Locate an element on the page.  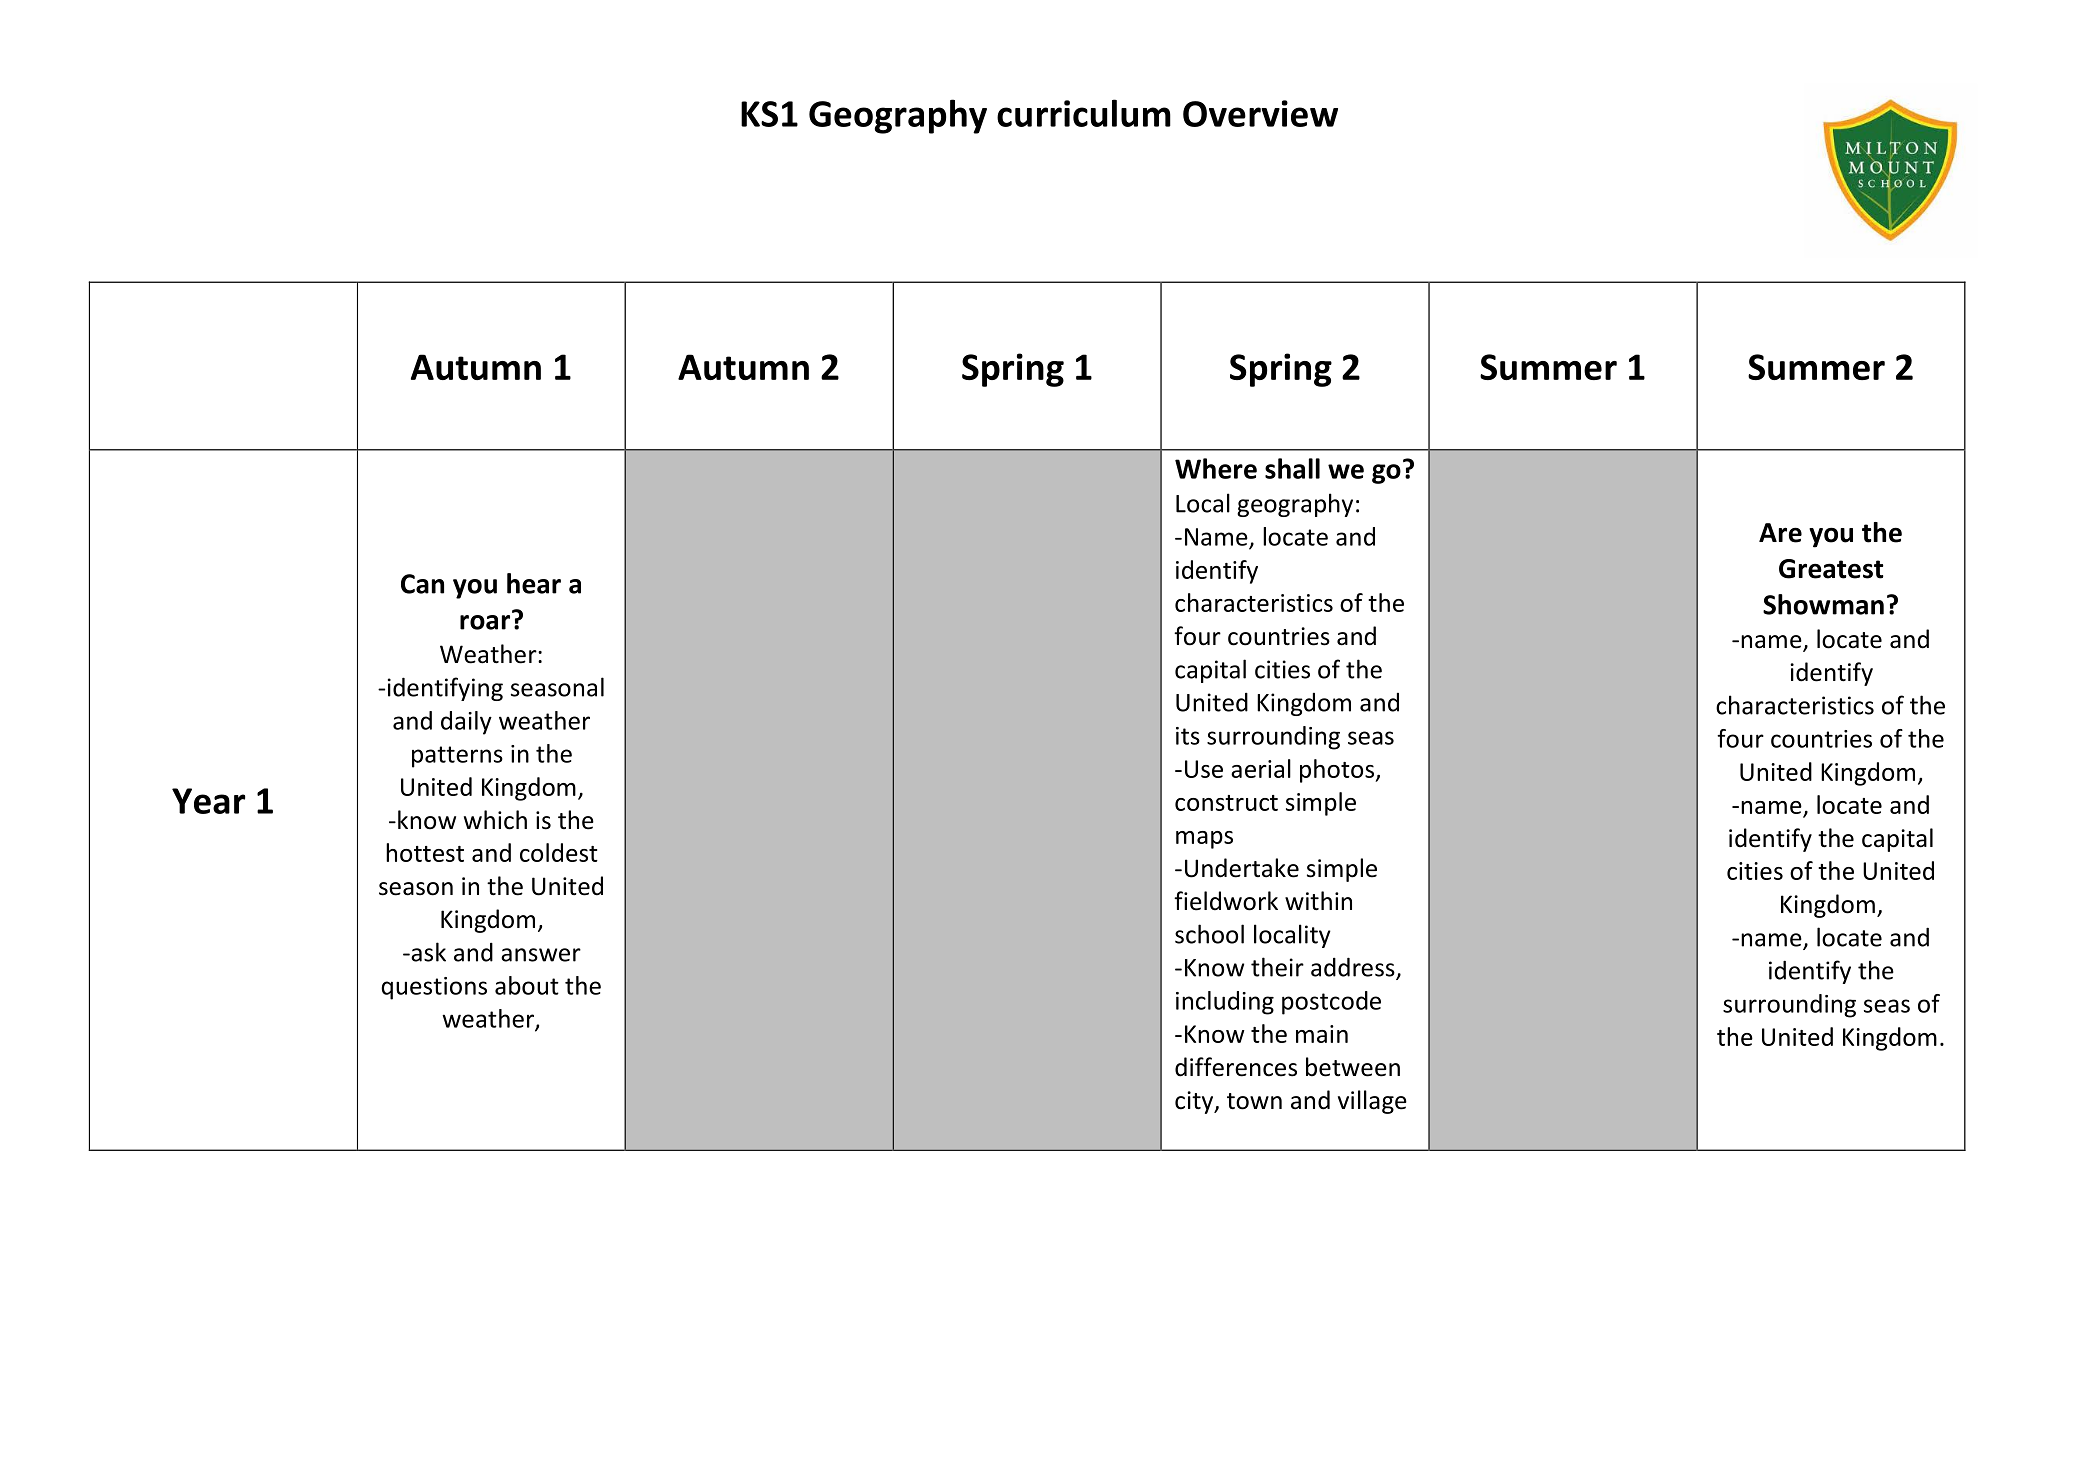
its is located at coordinates (1188, 736).
